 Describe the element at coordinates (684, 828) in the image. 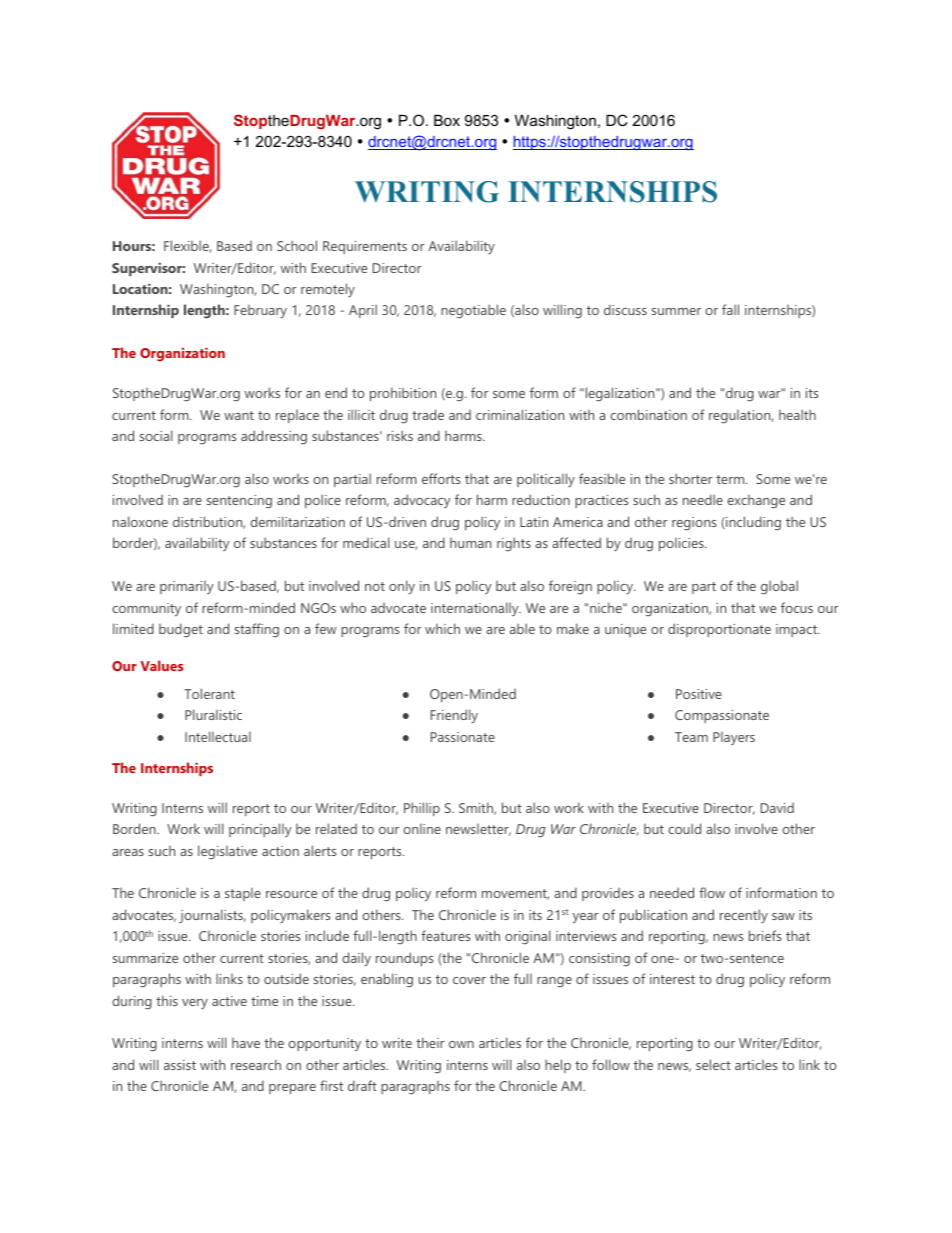

I see `could` at that location.
